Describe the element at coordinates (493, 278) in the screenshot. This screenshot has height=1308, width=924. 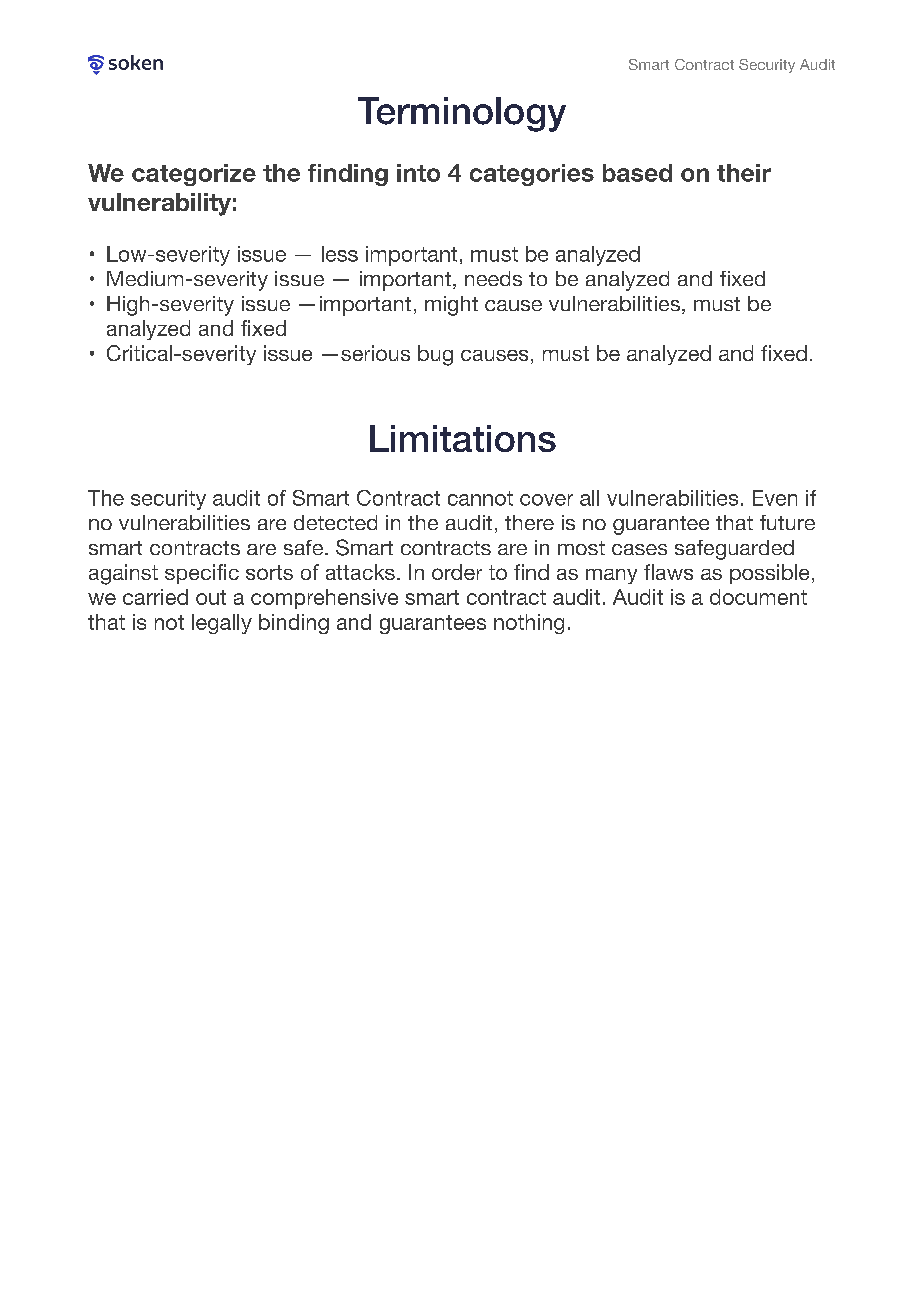
I see `needs` at that location.
